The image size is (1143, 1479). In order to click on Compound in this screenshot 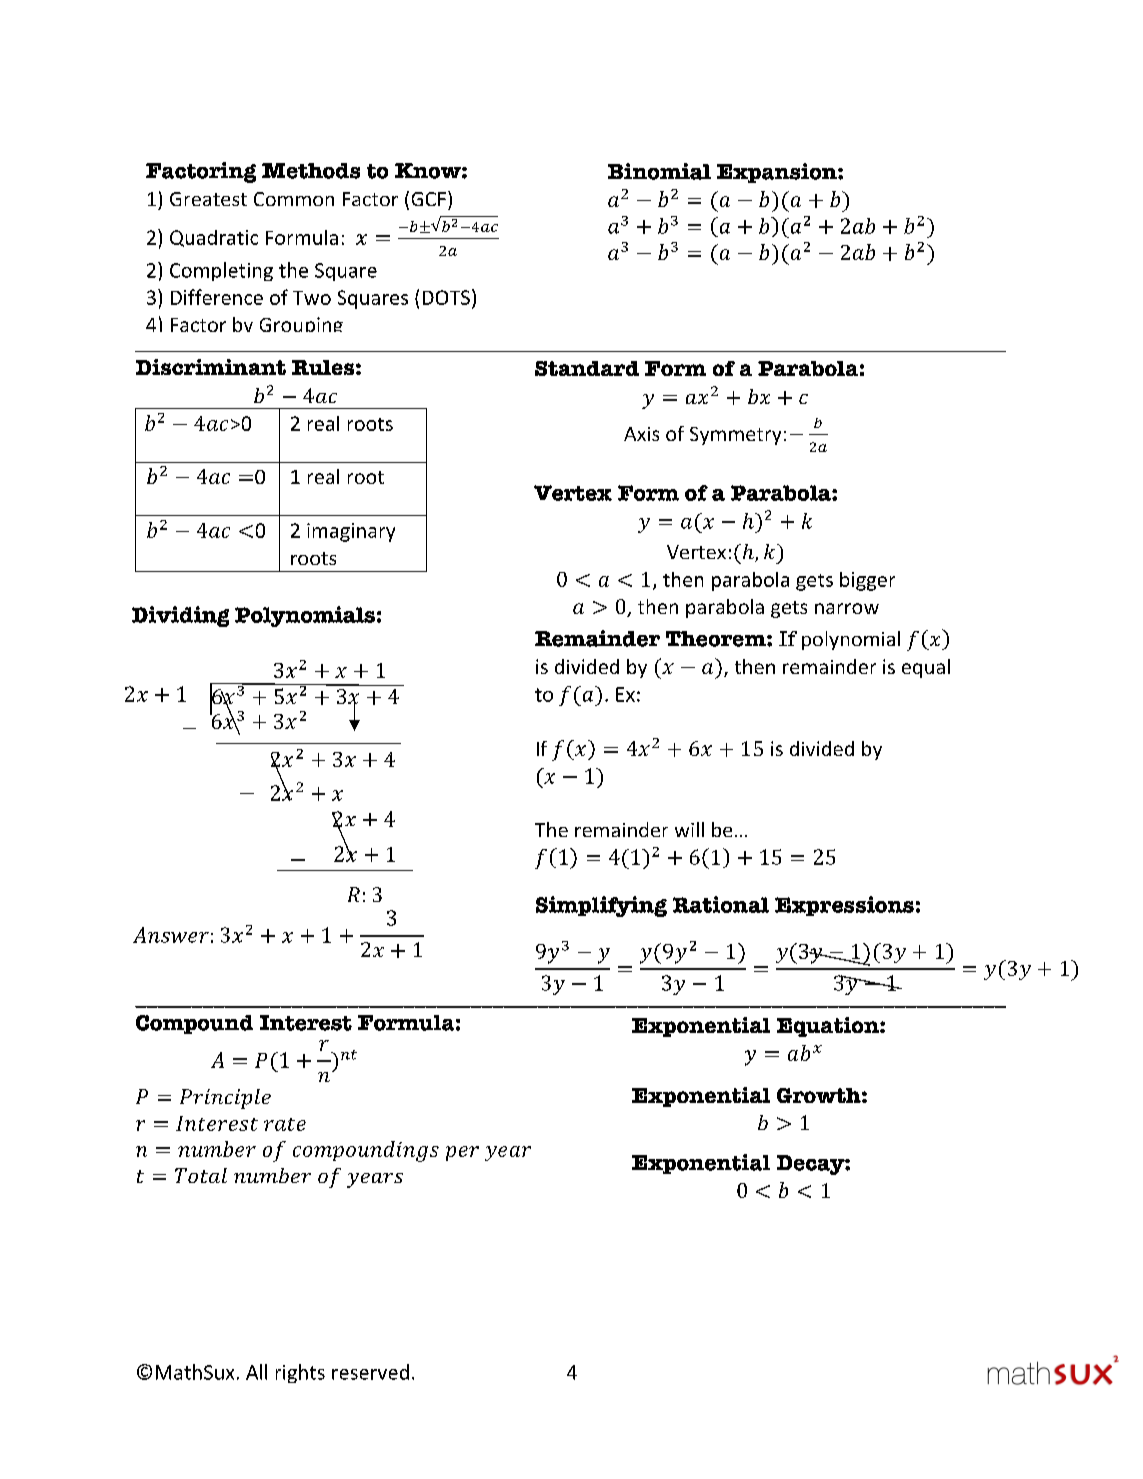, I will do `click(194, 1024)`.
